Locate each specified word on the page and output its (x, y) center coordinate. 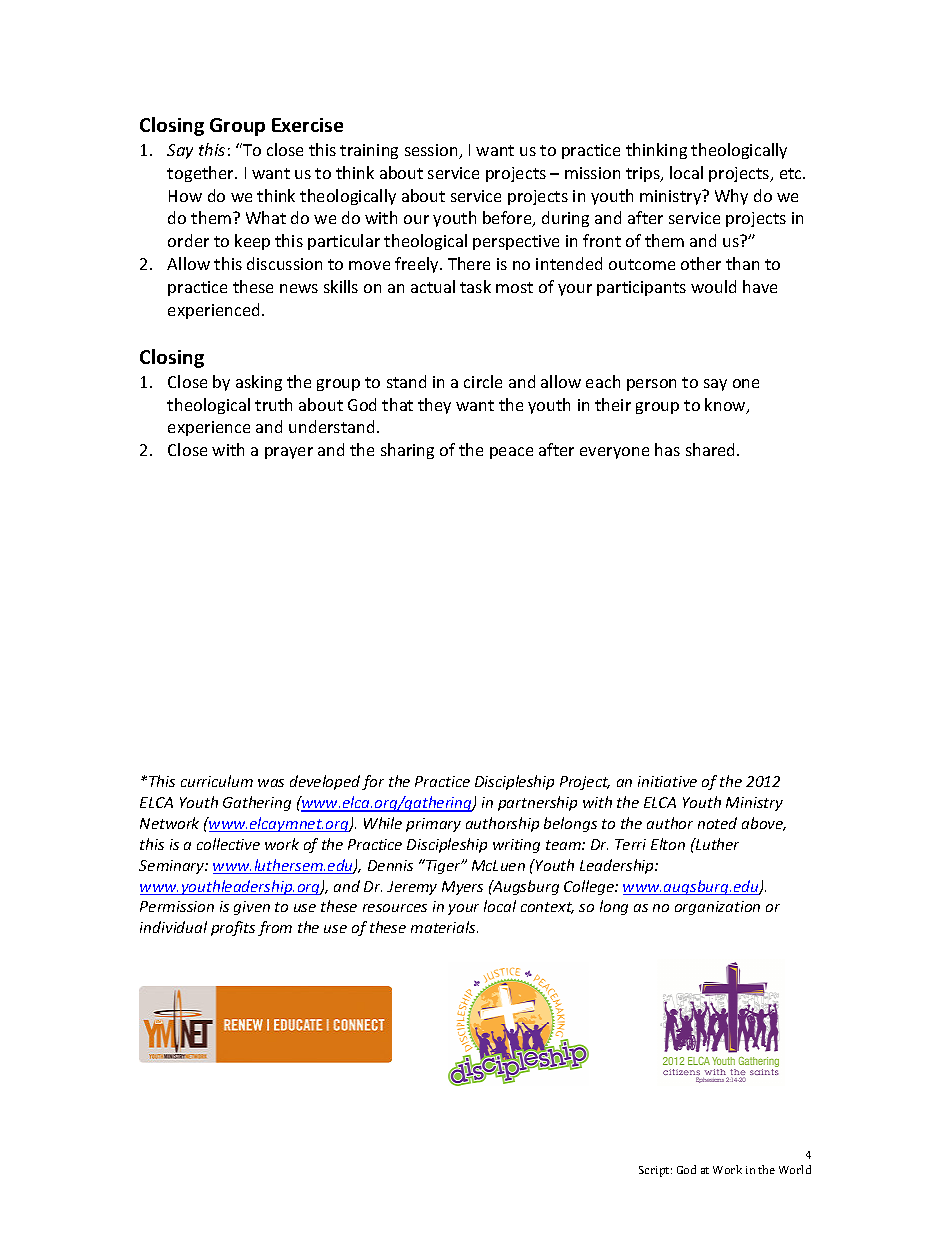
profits (233, 928)
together (201, 174)
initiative (667, 781)
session (432, 151)
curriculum (217, 781)
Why (731, 197)
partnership (537, 803)
